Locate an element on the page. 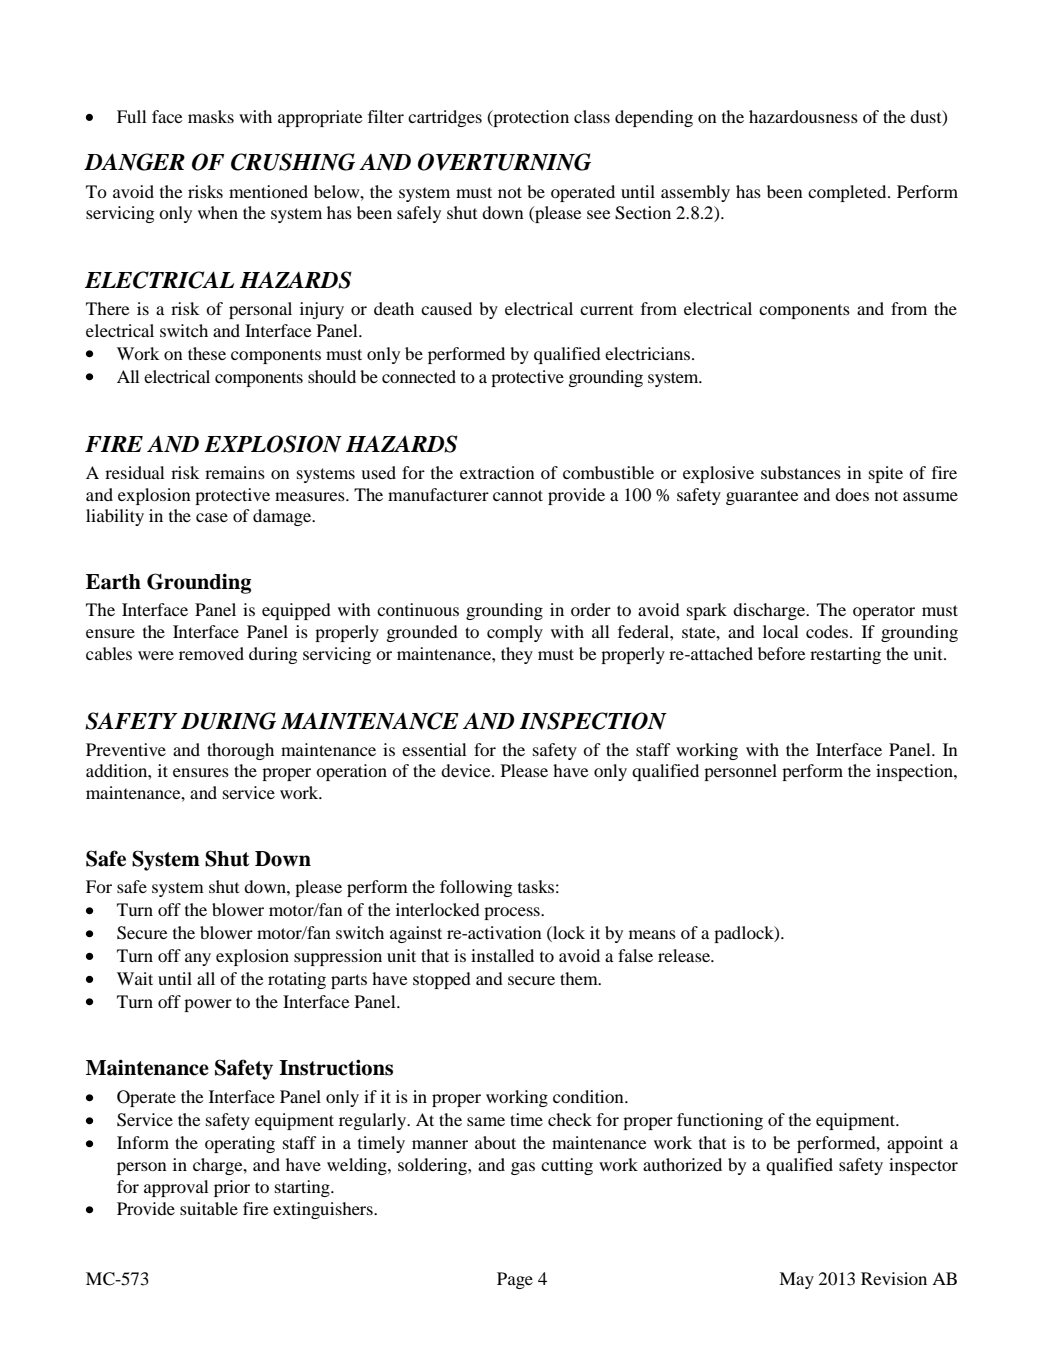 This image has height=1351, width=1044. before is located at coordinates (782, 653).
